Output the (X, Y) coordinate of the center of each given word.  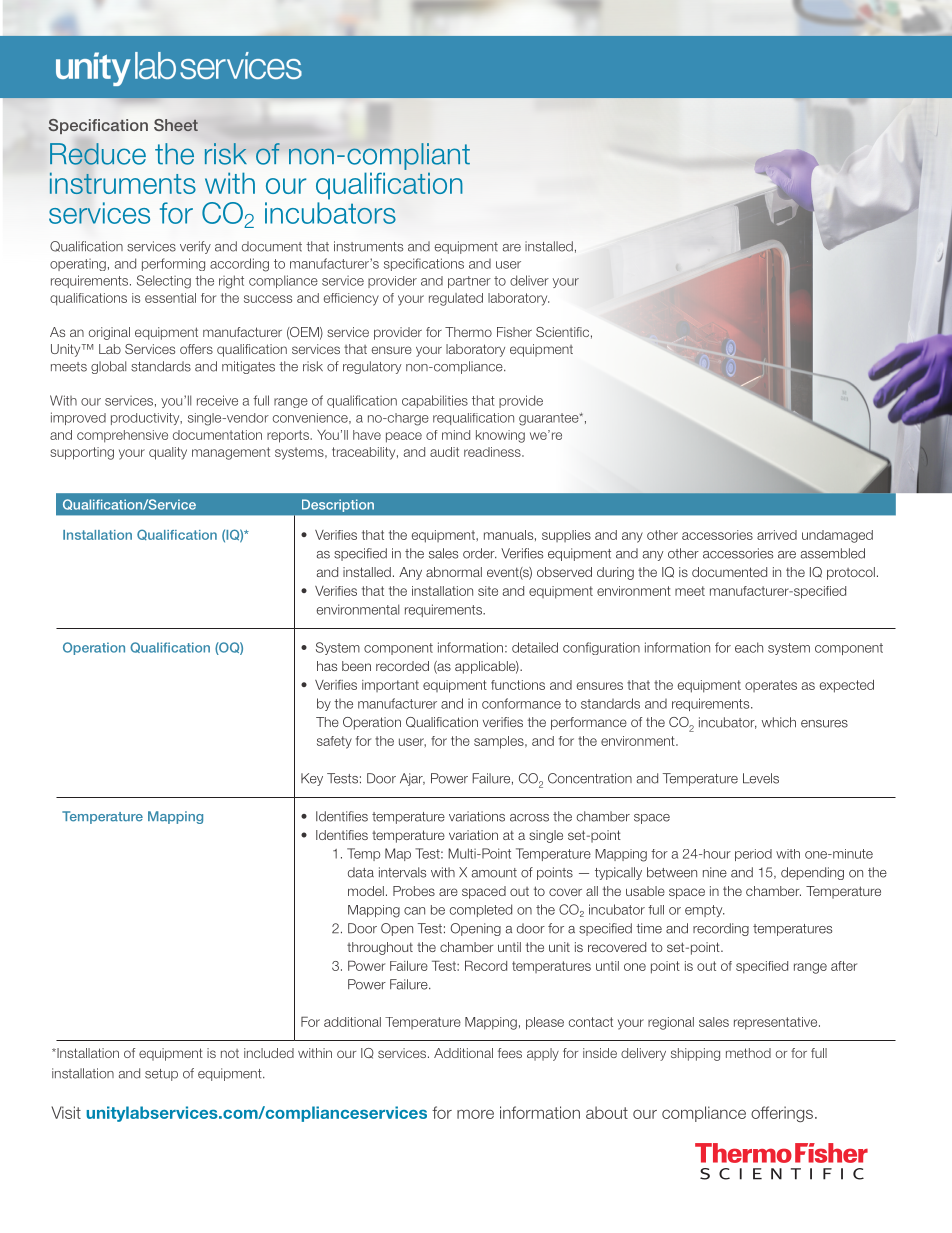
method (748, 1053)
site (488, 591)
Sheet (176, 125)
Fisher (514, 332)
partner (469, 282)
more (475, 1114)
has (327, 666)
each (749, 647)
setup (161, 1075)
